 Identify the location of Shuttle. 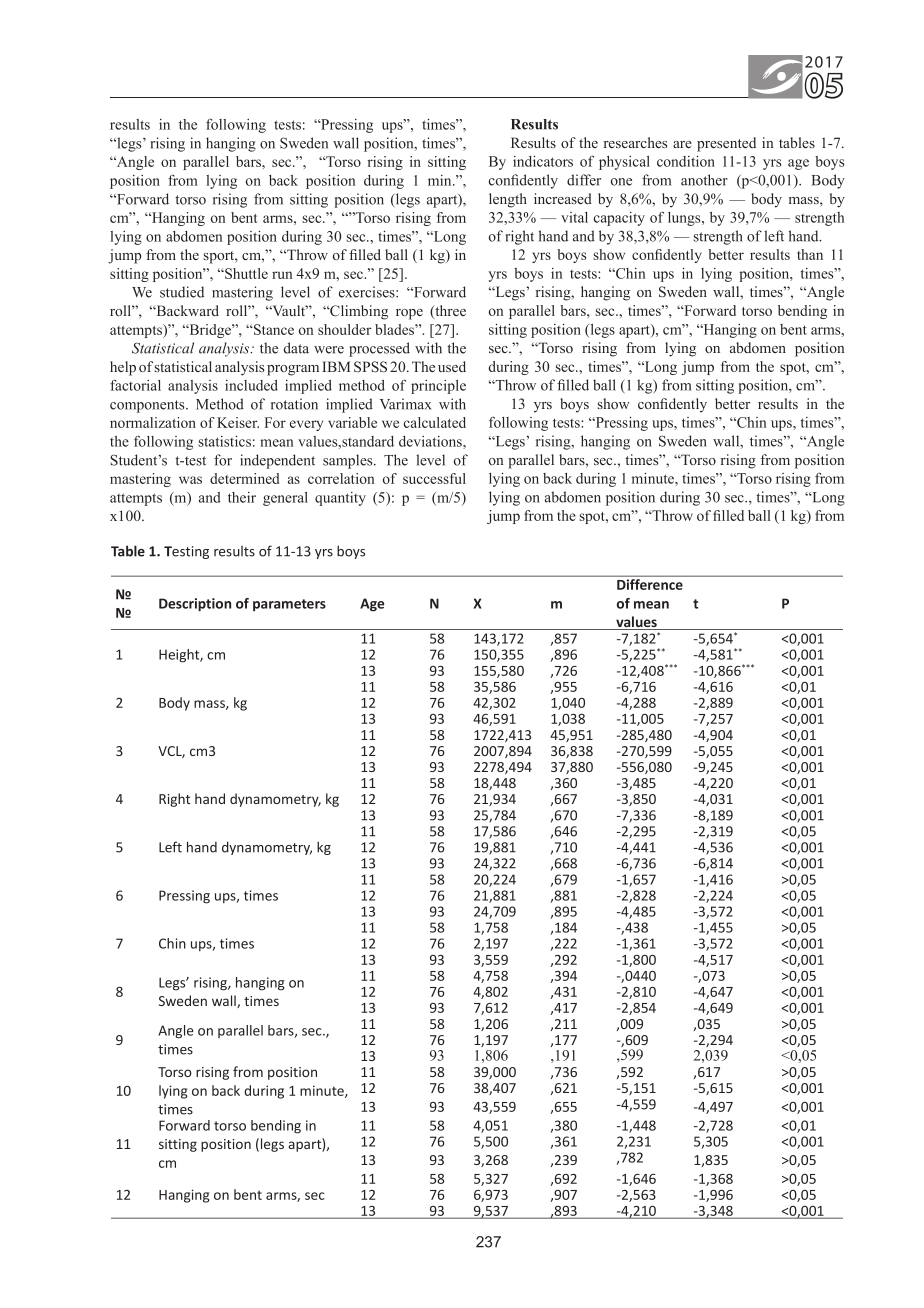
(245, 273).
